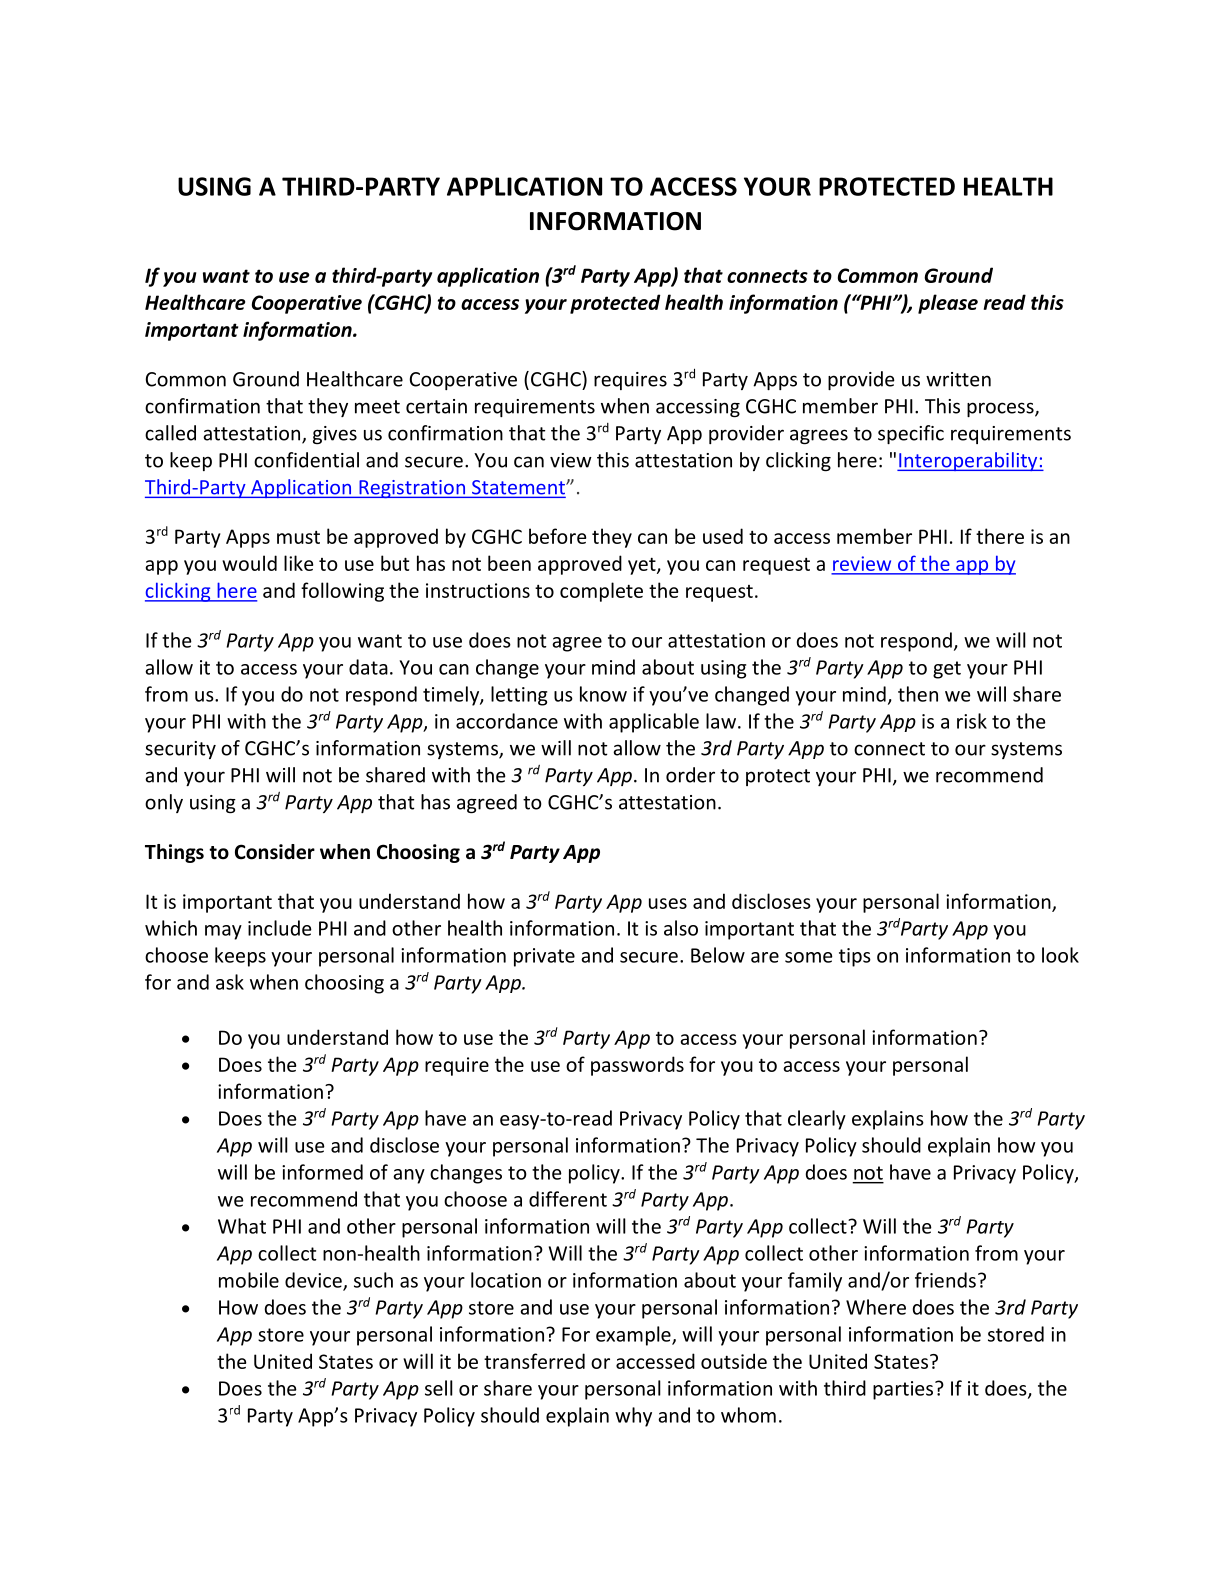 This image has width=1231, height=1592. Describe the element at coordinates (855, 957) in the image. I see `tips` at that location.
